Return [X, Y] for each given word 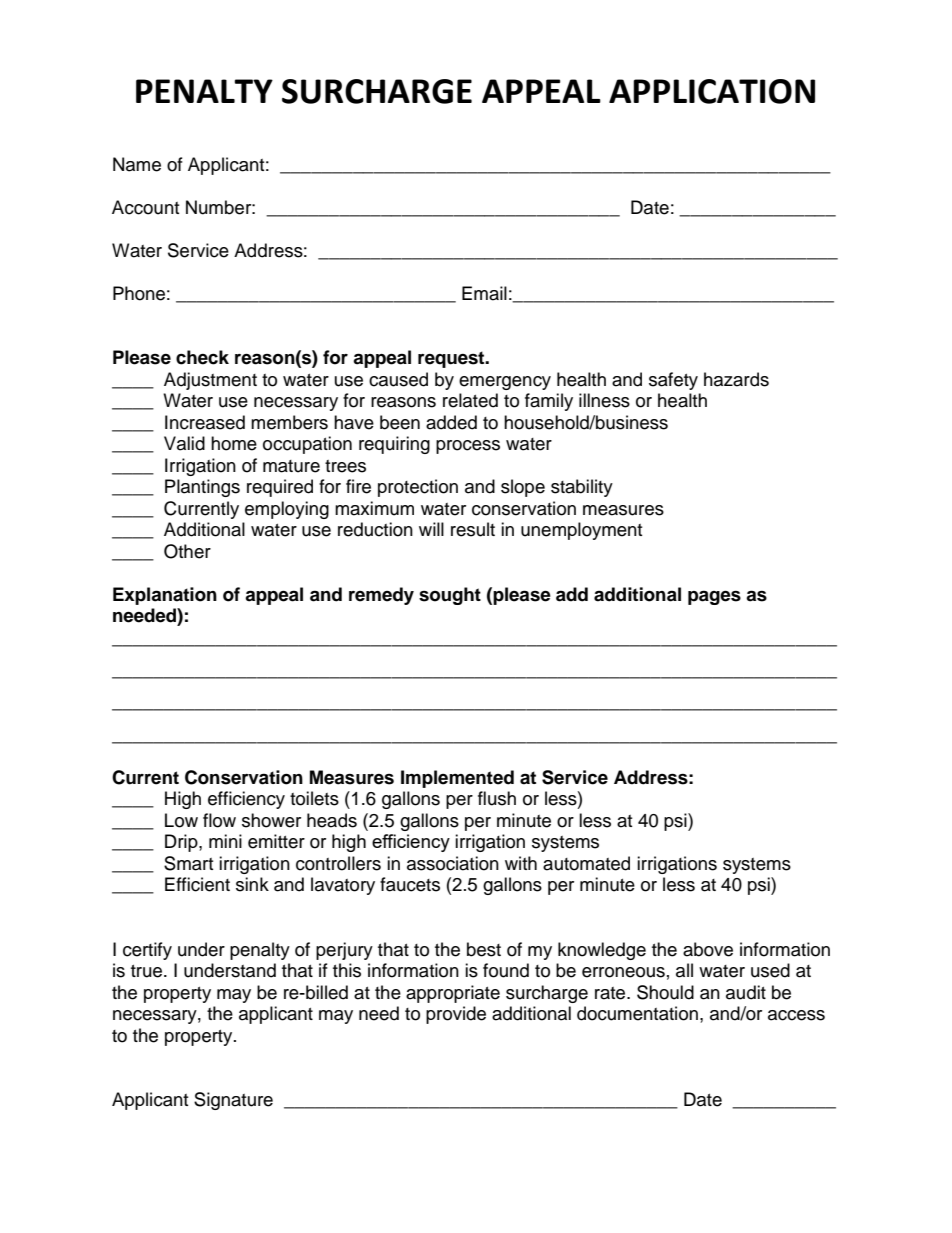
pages [714, 597]
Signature [233, 1101]
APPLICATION [712, 91]
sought [450, 596]
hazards [736, 379]
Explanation [165, 596]
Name [137, 164]
